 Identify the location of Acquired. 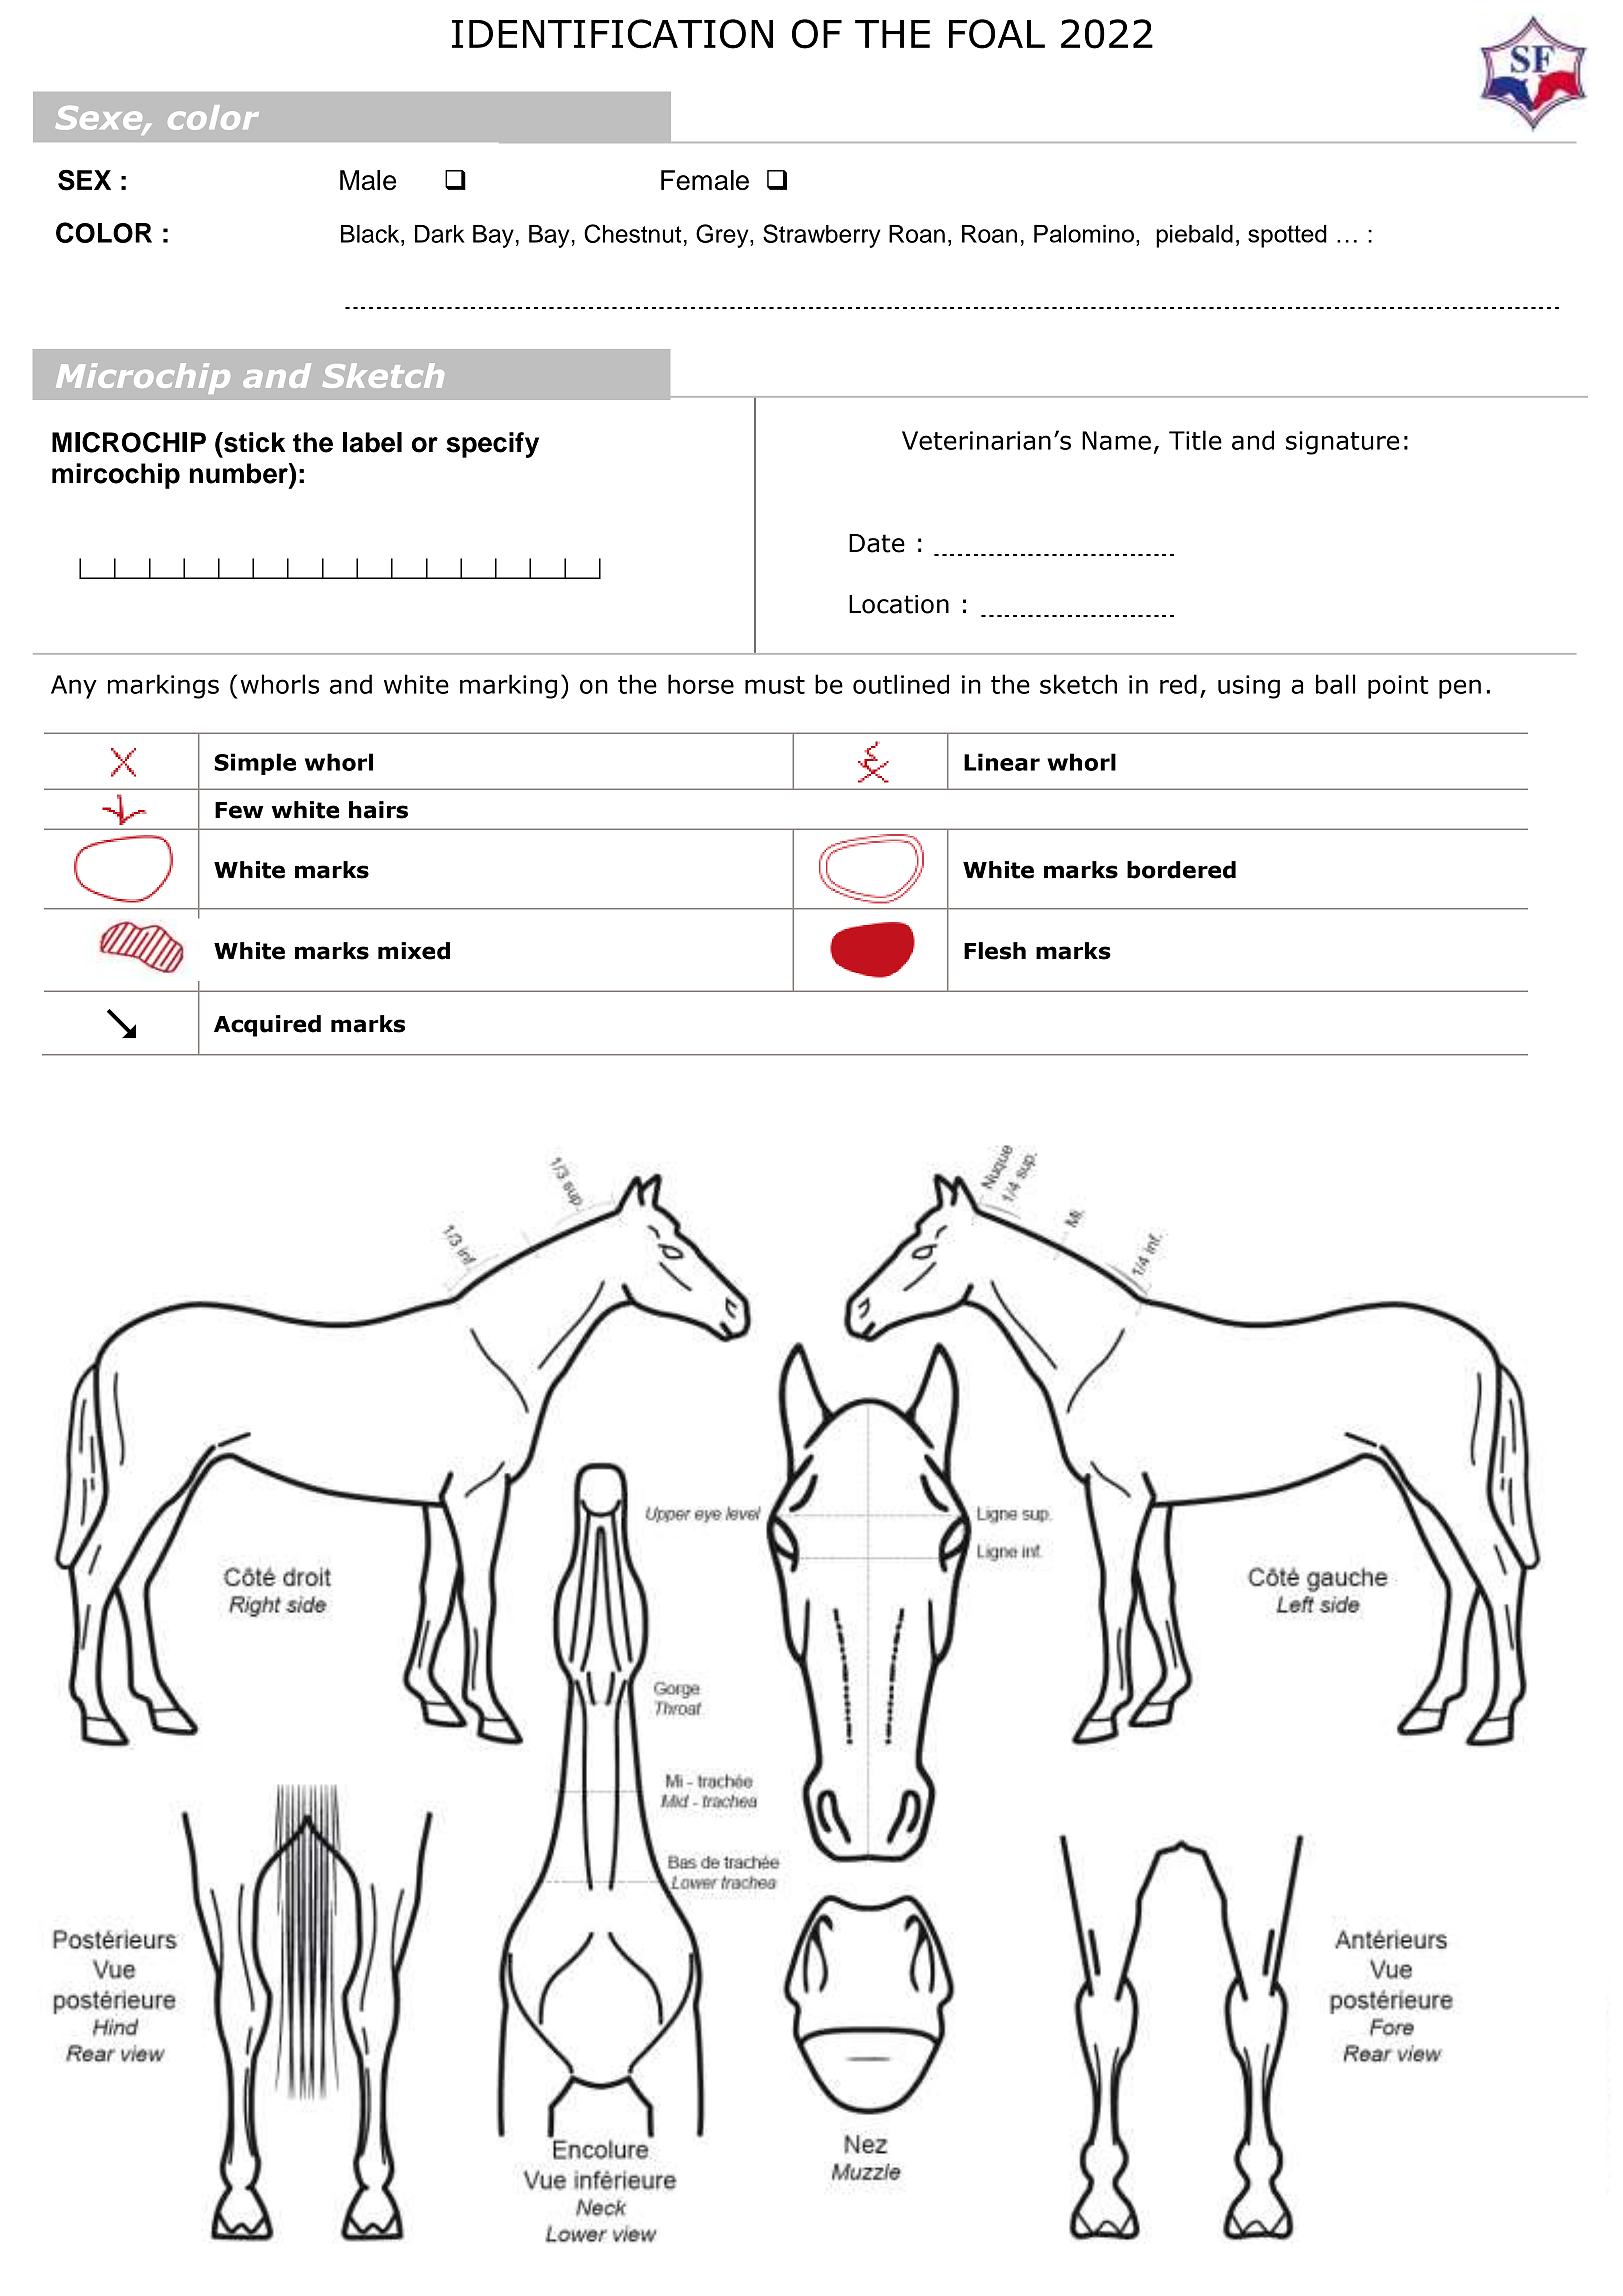
(267, 1026).
